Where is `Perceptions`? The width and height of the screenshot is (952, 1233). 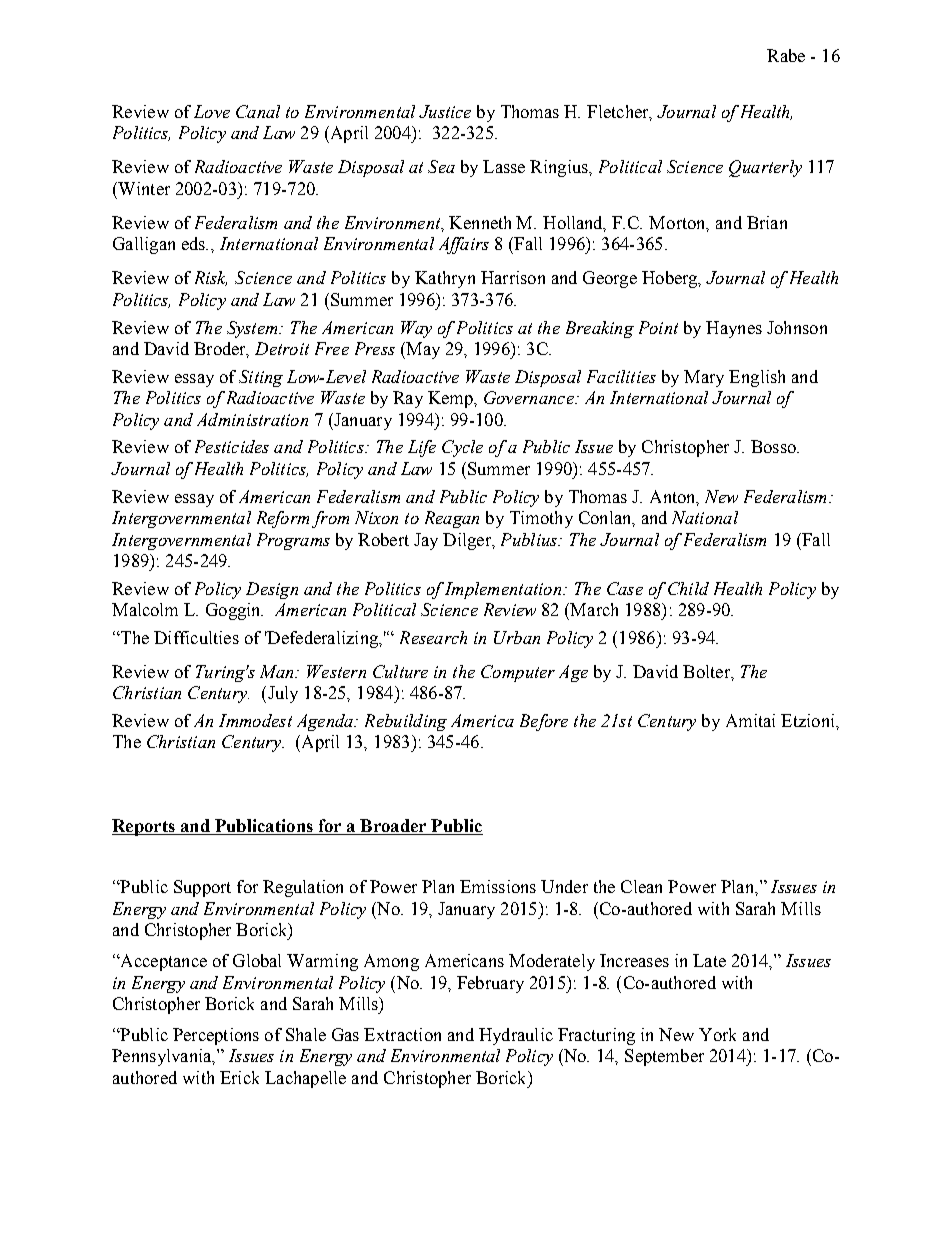
Perceptions is located at coordinates (216, 1036).
